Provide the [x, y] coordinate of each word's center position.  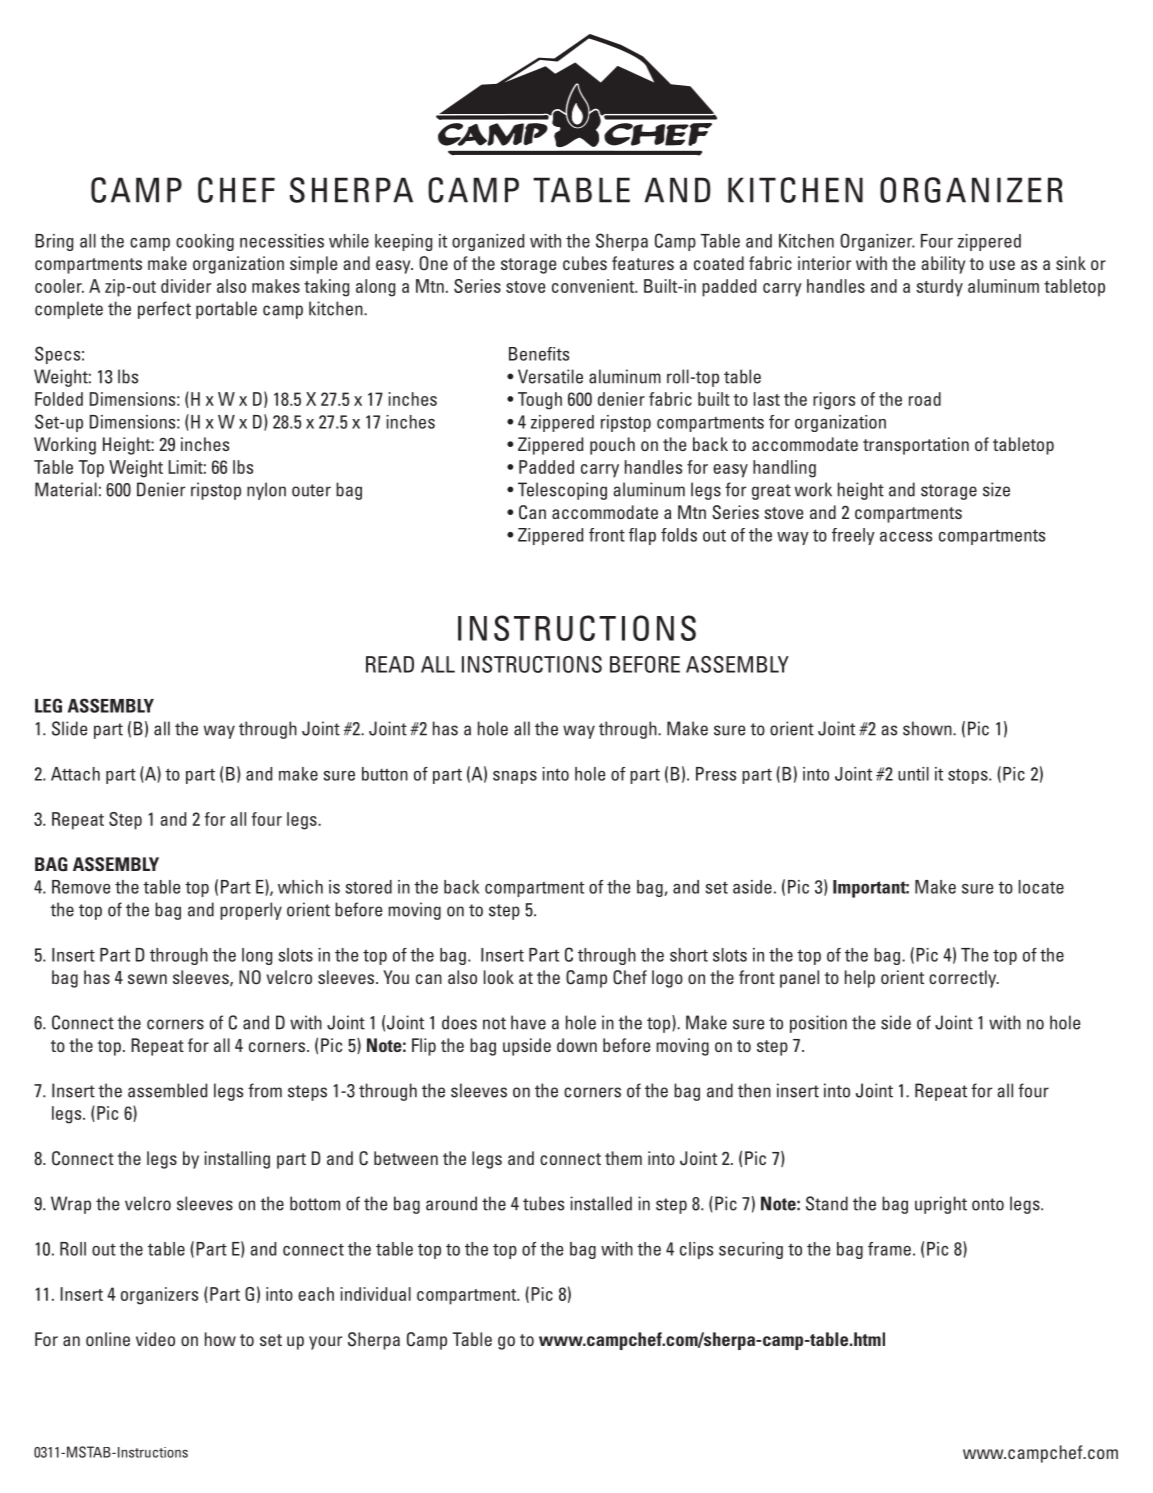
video [155, 1339]
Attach [75, 774]
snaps [515, 777]
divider [186, 286]
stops [969, 776]
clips [696, 1250]
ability [943, 265]
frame [889, 1249]
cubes [585, 263]
